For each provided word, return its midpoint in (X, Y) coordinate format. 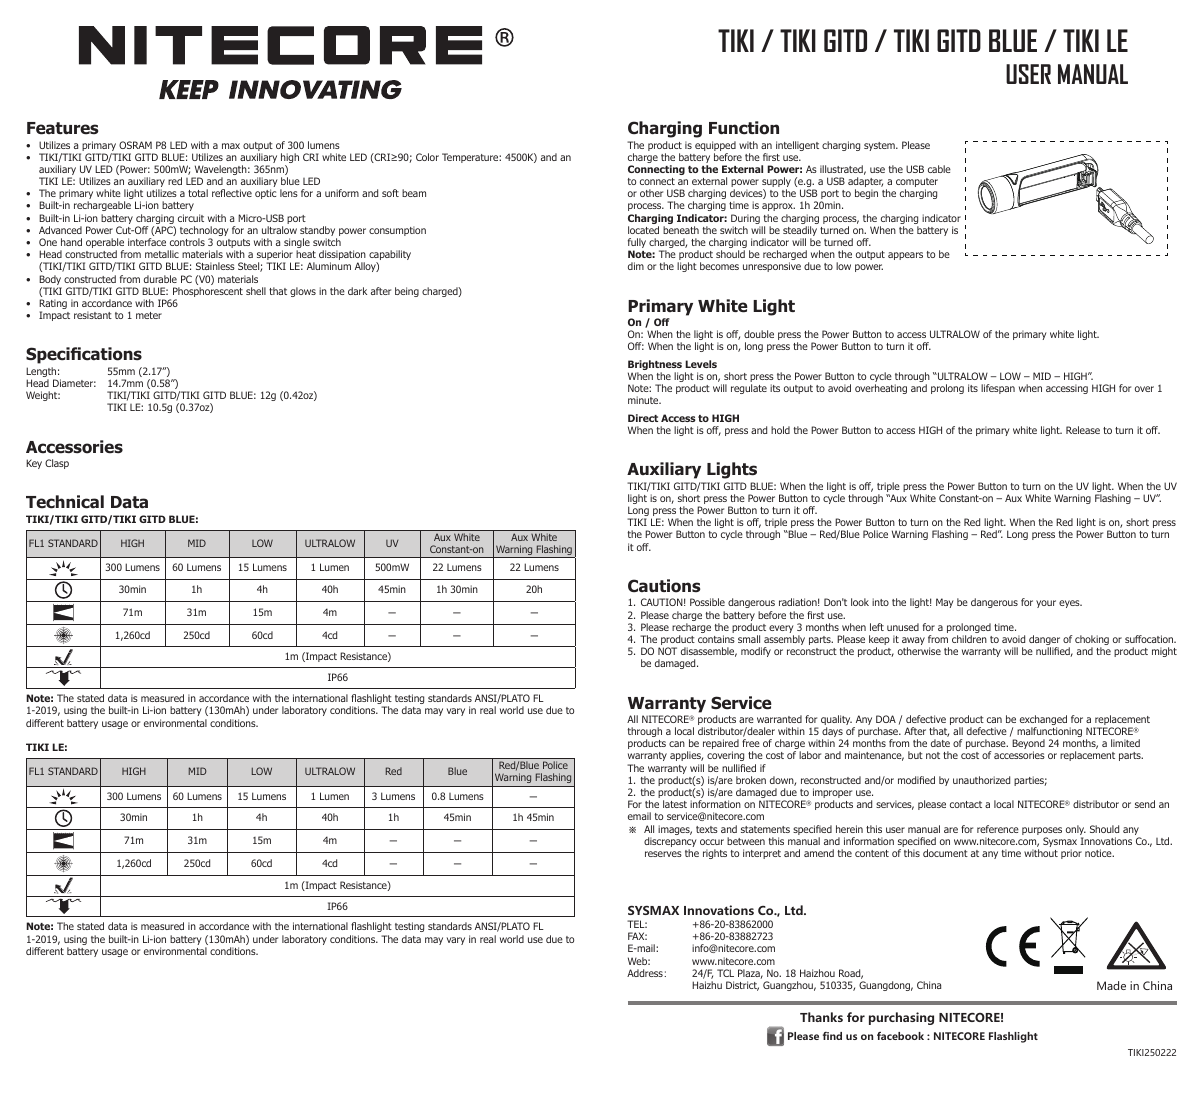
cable (939, 169)
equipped (715, 147)
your (1046, 604)
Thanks (821, 1017)
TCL (725, 973)
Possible (707, 602)
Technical (65, 502)
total (198, 193)
